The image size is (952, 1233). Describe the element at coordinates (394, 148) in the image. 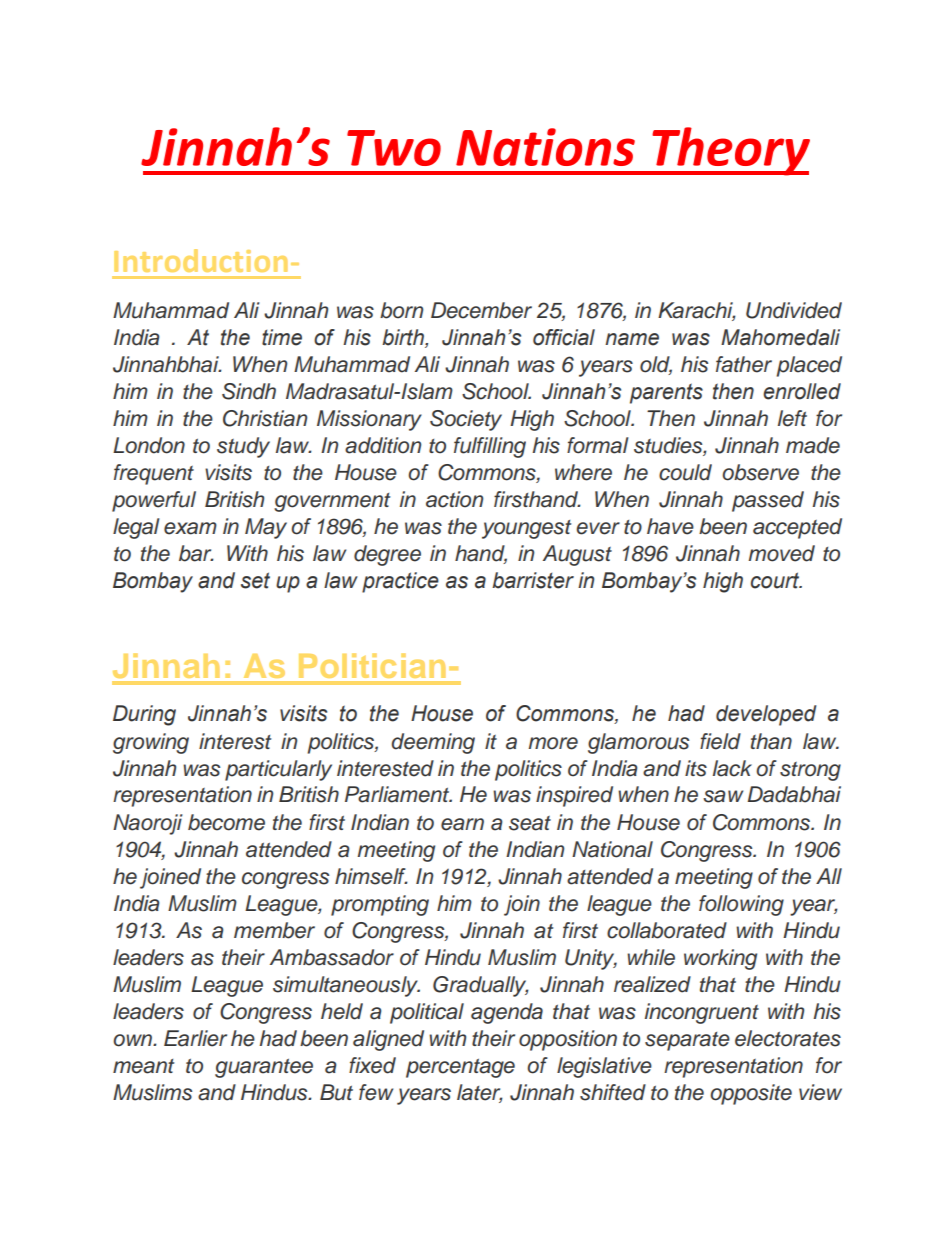

I see `Two` at that location.
